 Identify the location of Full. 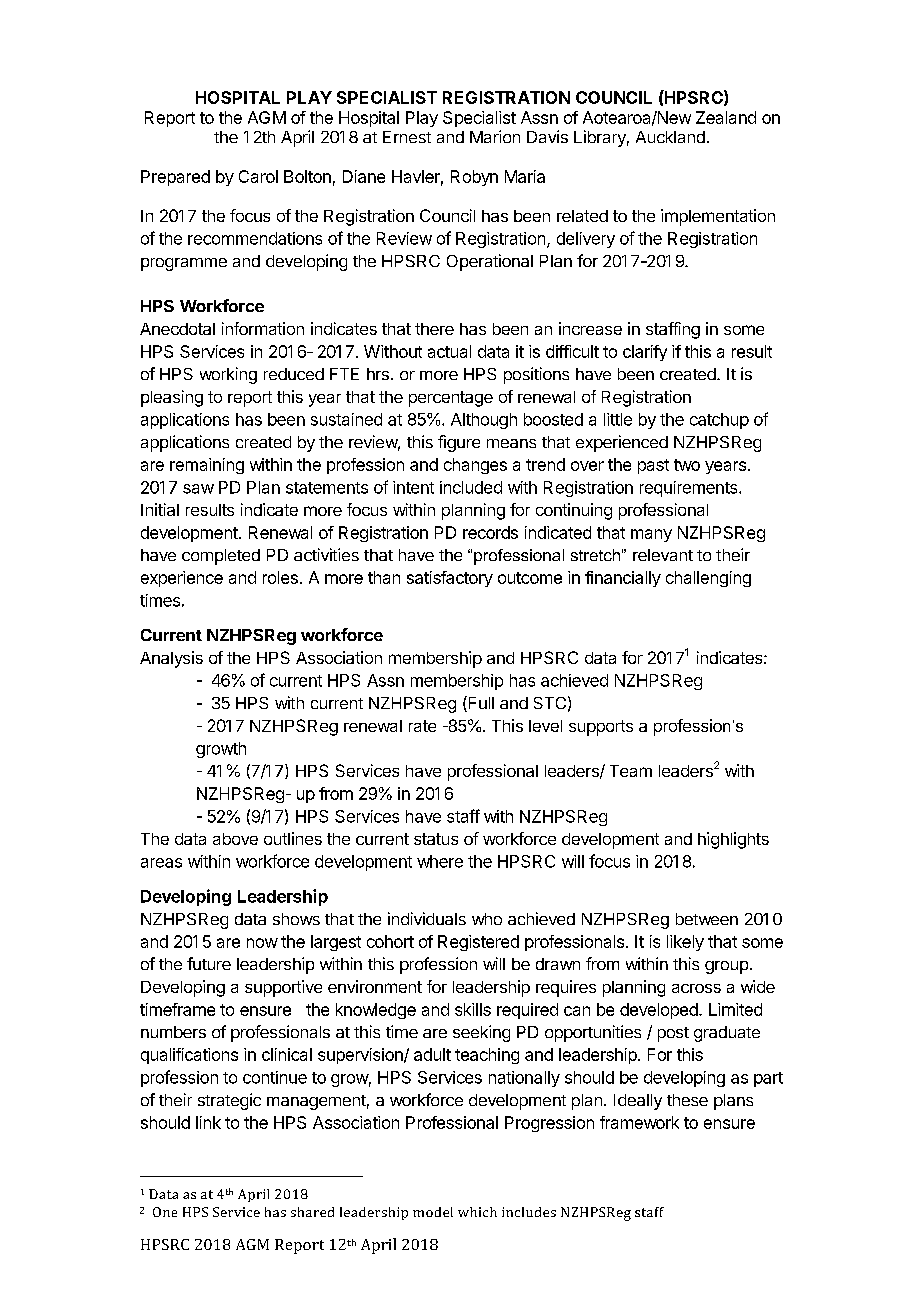
(480, 704).
